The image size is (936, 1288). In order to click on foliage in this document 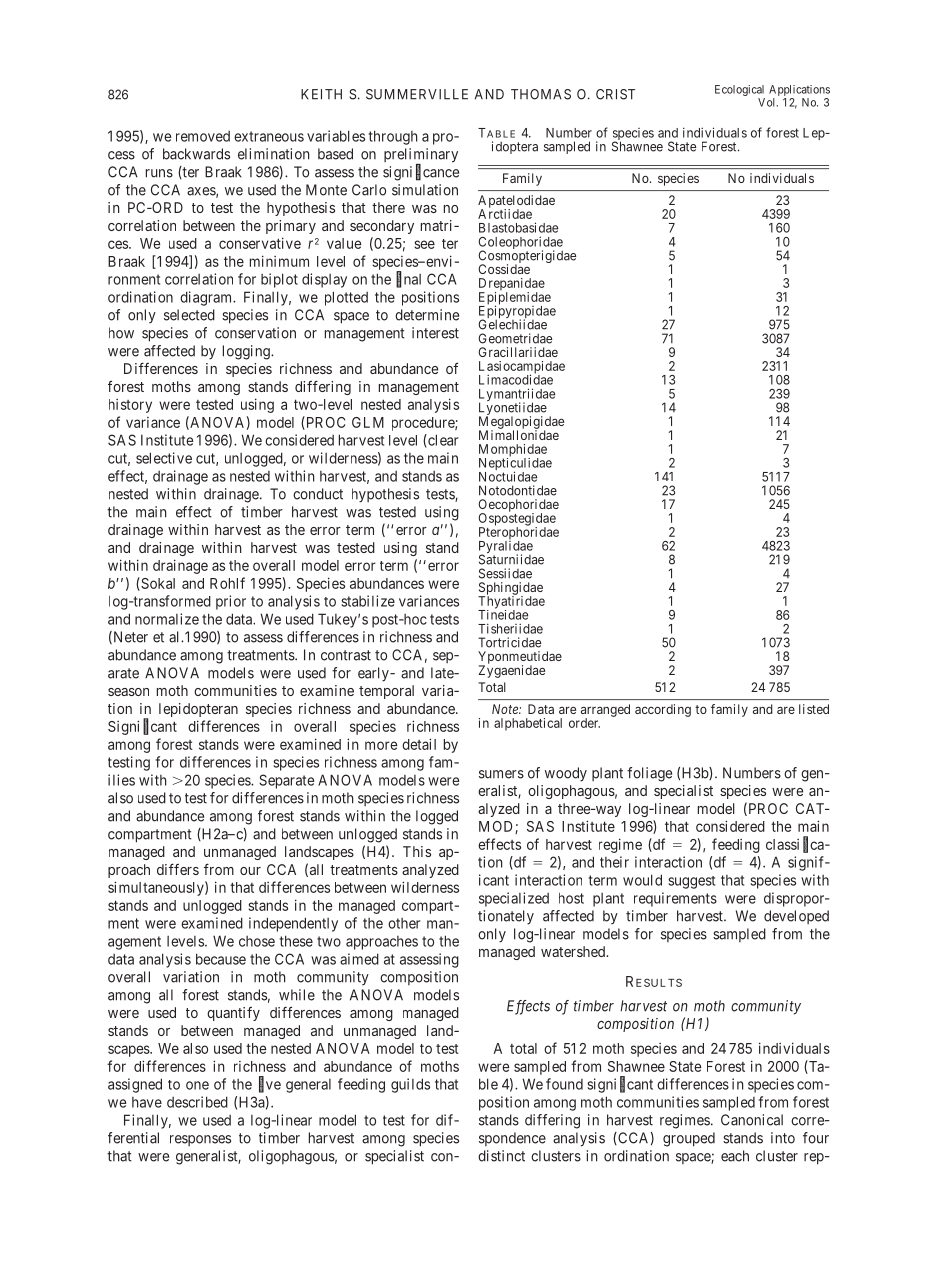, I will do `click(649, 774)`.
